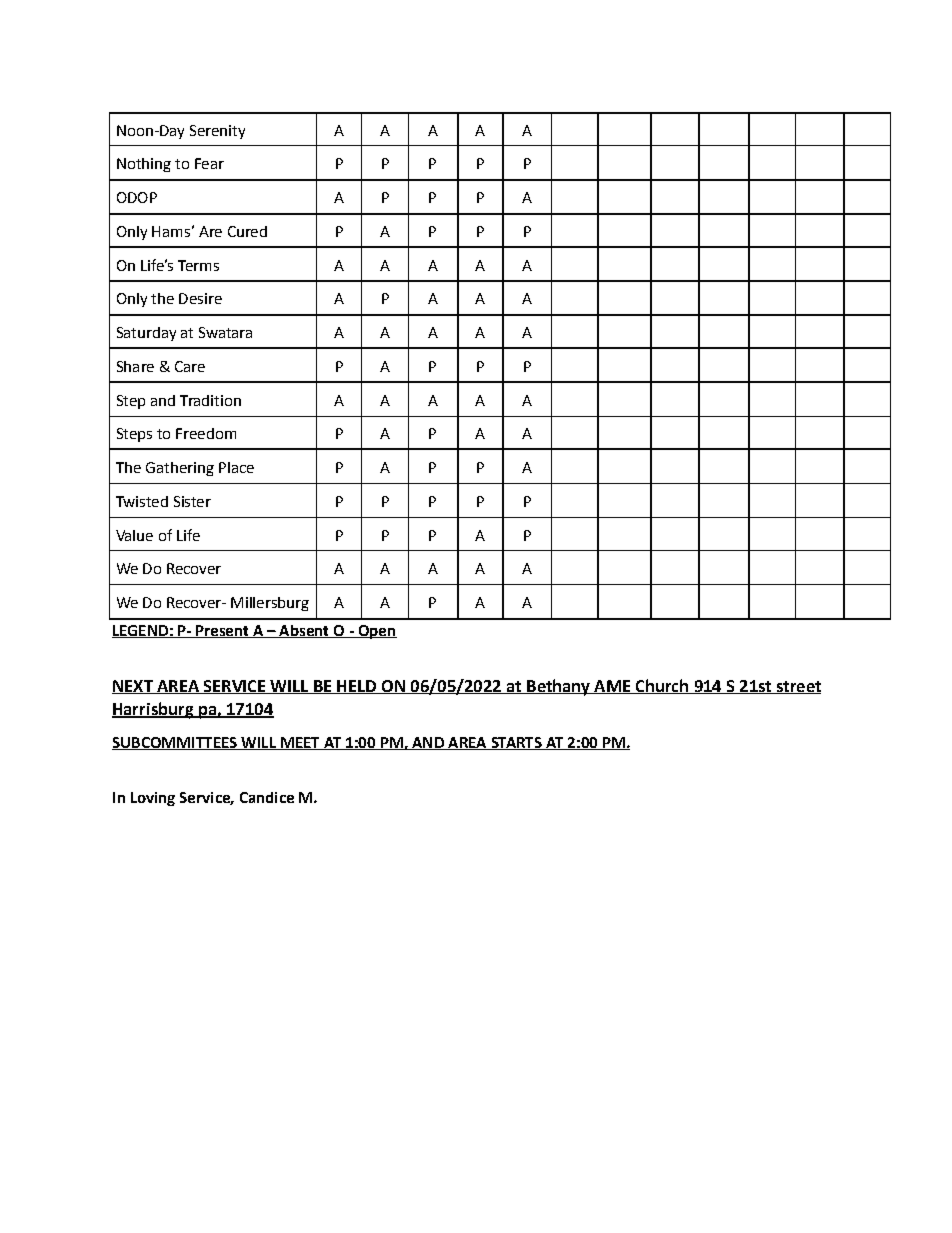  I want to click on Tradition, so click(210, 400).
